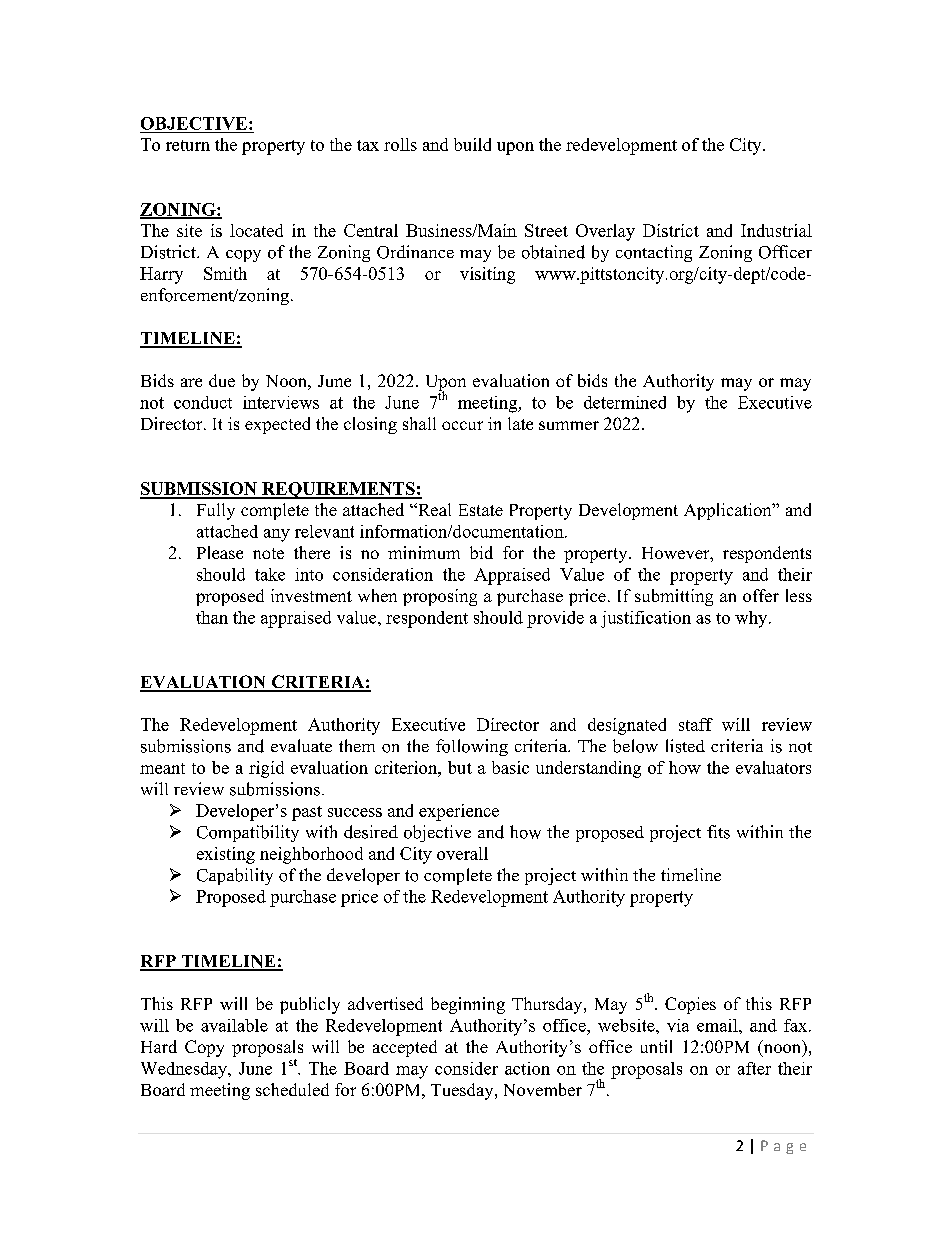  What do you see at coordinates (440, 597) in the screenshot?
I see `proposing` at bounding box center [440, 597].
